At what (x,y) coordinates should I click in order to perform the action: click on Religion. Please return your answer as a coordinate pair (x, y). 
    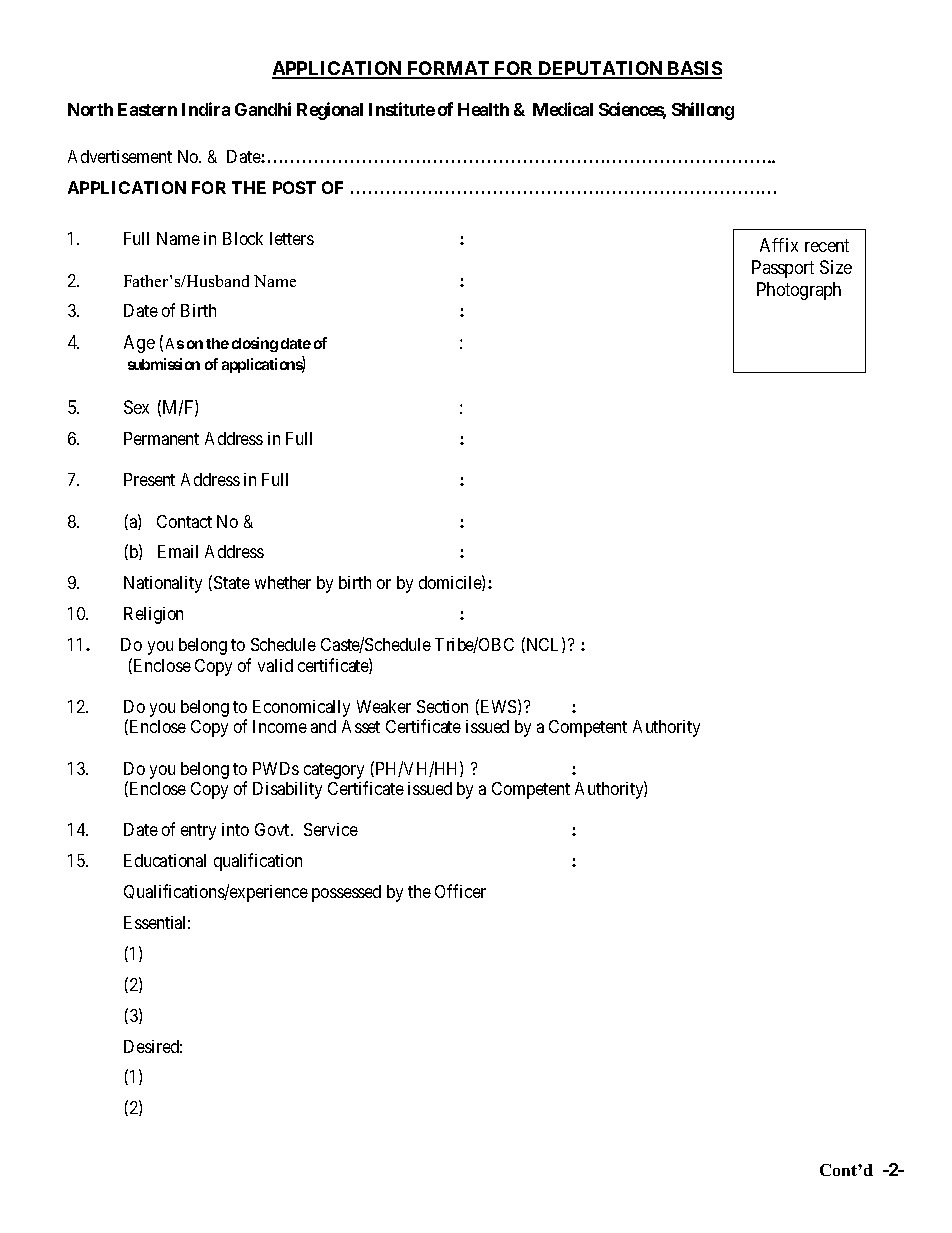
    Looking at the image, I should click on (153, 615).
